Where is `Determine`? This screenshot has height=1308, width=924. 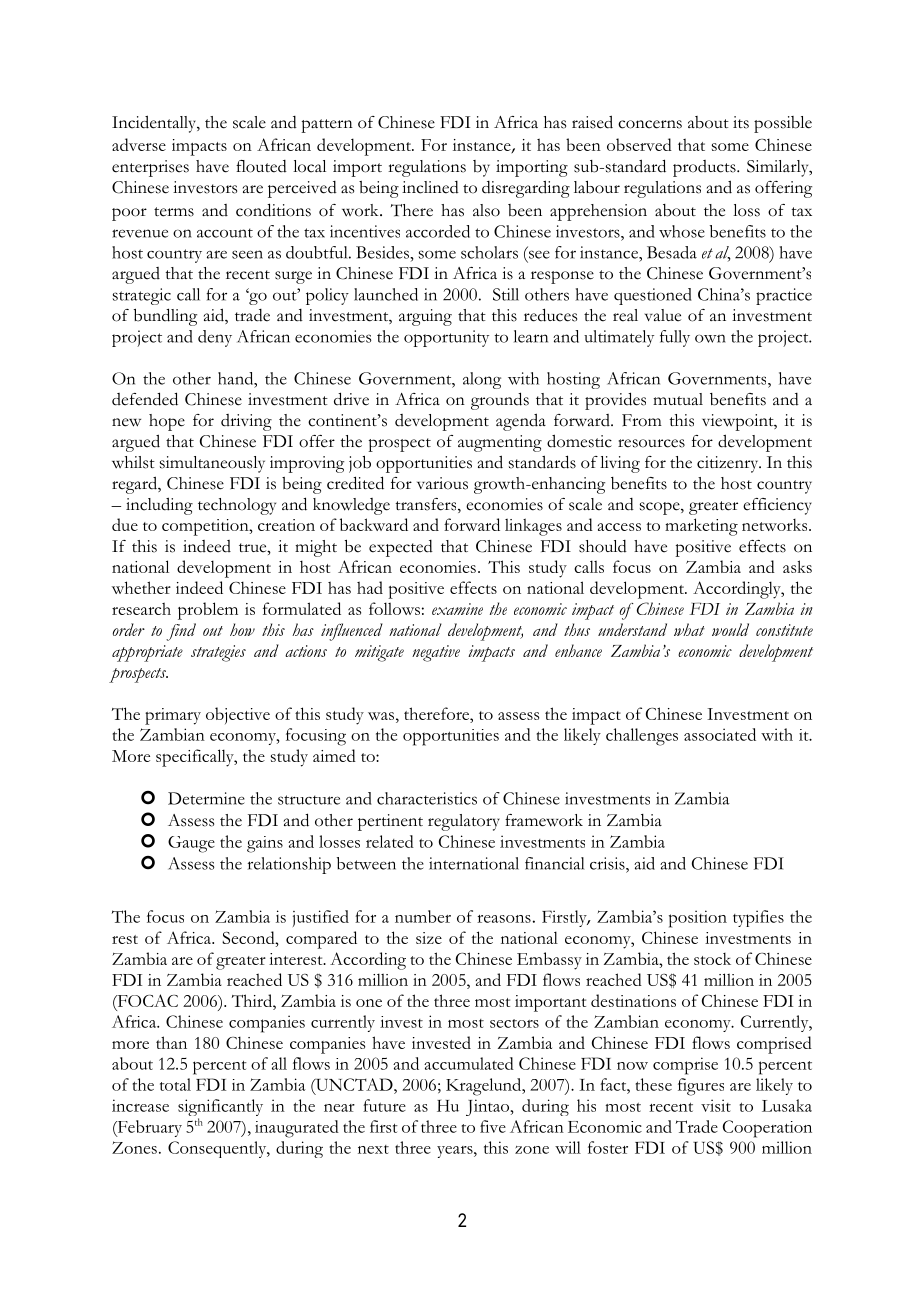 Determine is located at coordinates (206, 798).
